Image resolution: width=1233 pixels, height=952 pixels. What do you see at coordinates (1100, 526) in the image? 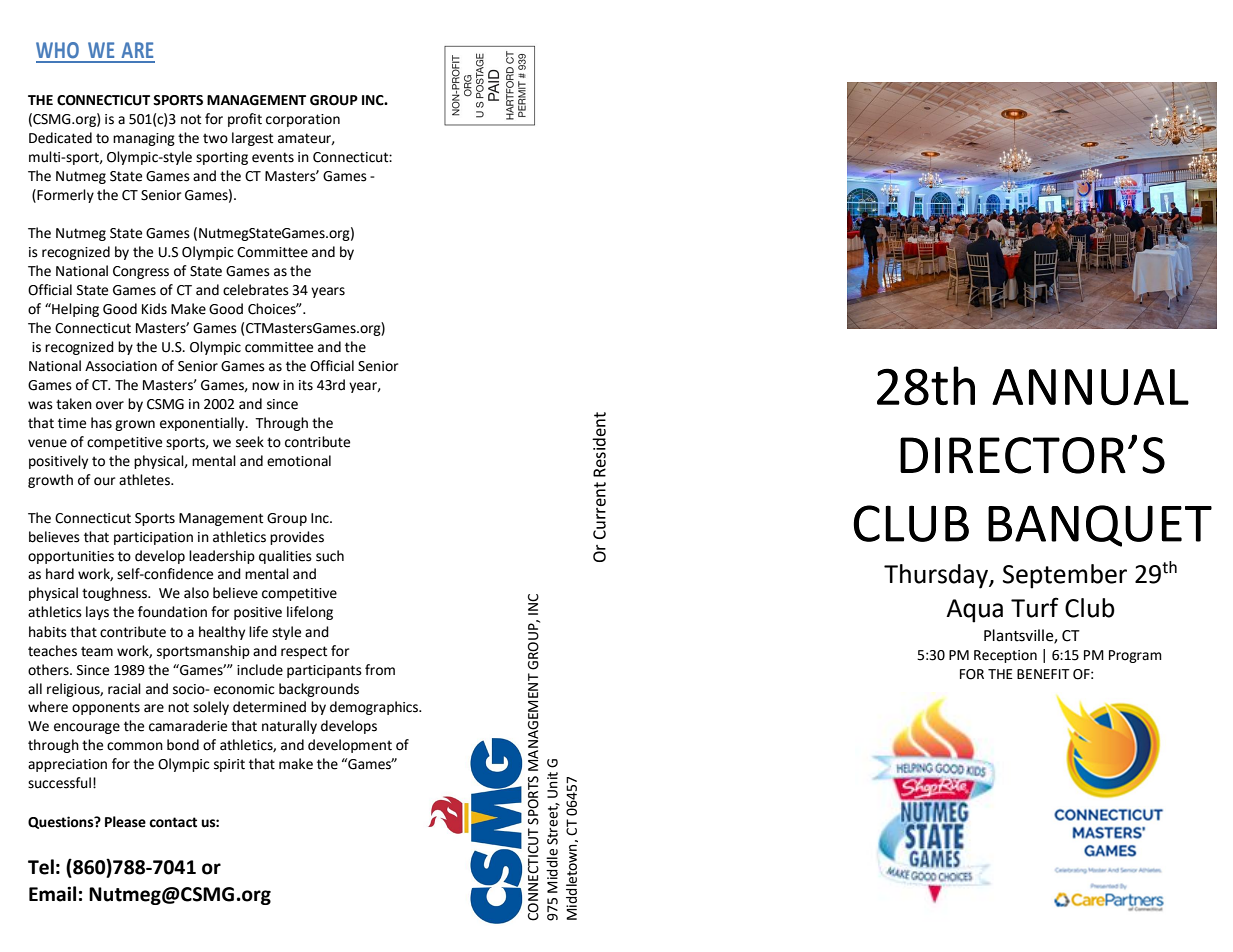
I see `BANQUET` at bounding box center [1100, 526].
